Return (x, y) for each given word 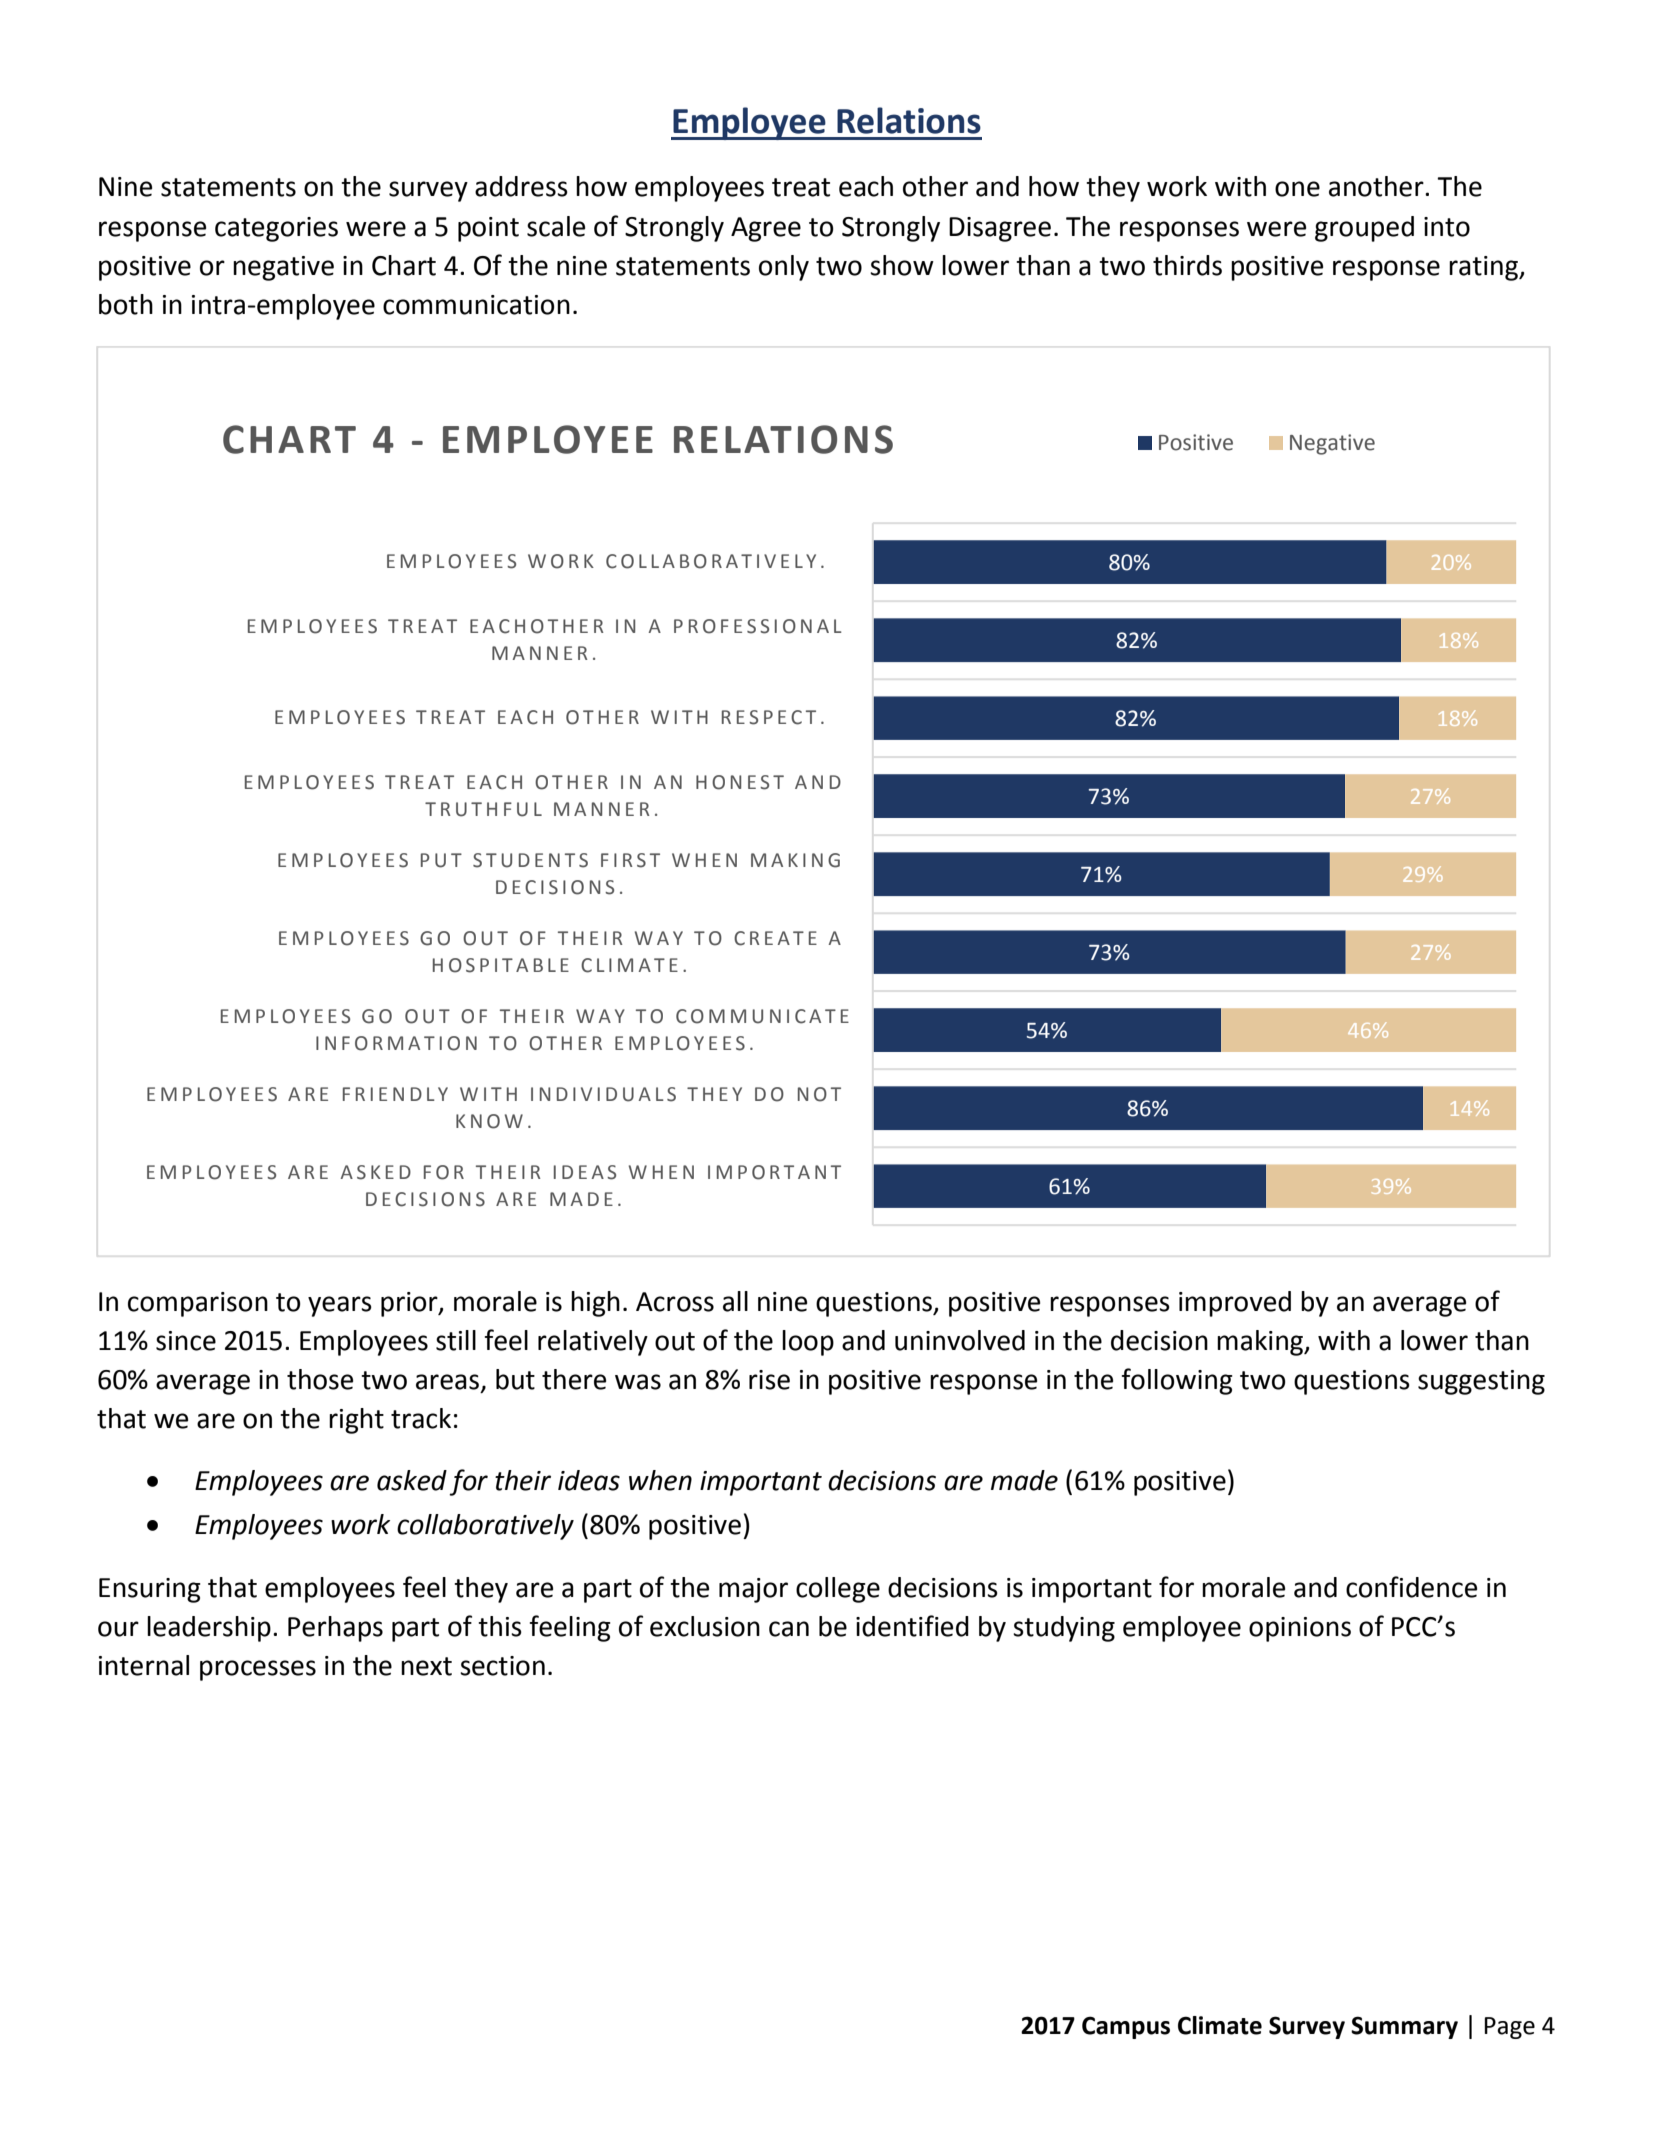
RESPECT (769, 717)
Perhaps (335, 1629)
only (784, 268)
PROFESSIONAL (758, 626)
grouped (1364, 229)
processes (258, 1670)
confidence (1411, 1587)
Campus (1126, 2027)
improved (1235, 1304)
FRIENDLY (395, 1094)
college (838, 1590)
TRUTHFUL (483, 809)
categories (276, 229)
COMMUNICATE (762, 1016)
